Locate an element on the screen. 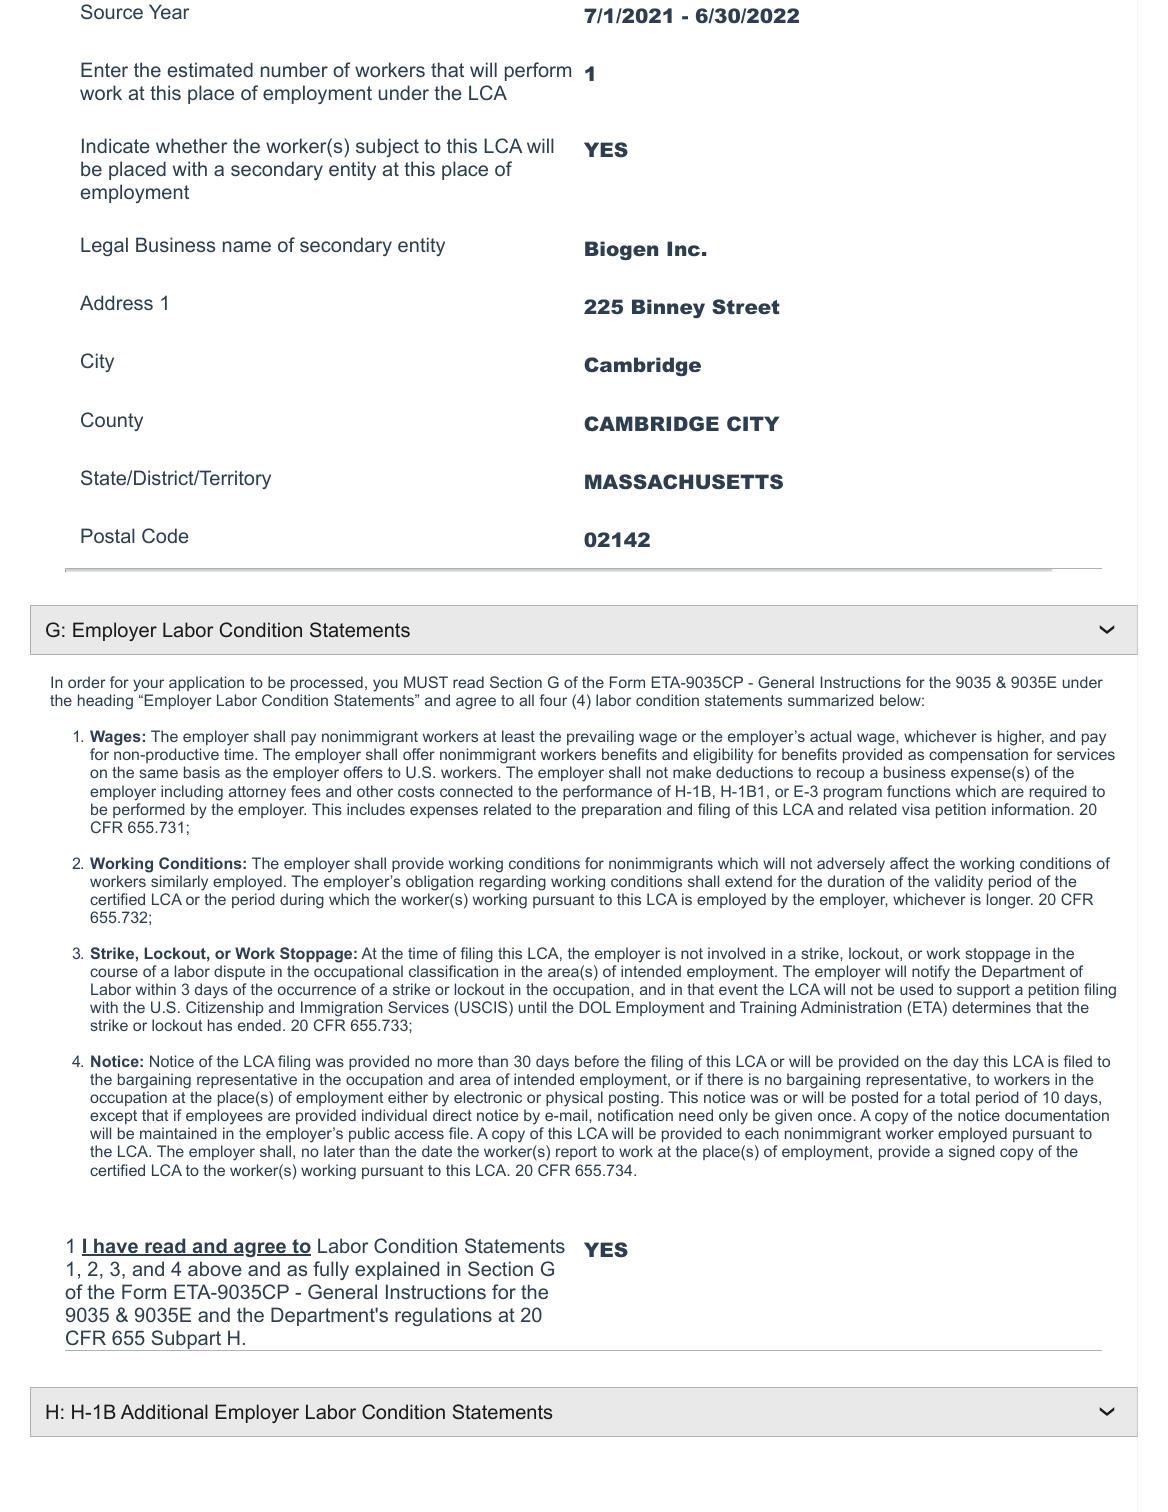 This screenshot has width=1168, height=1512. four is located at coordinates (553, 700).
